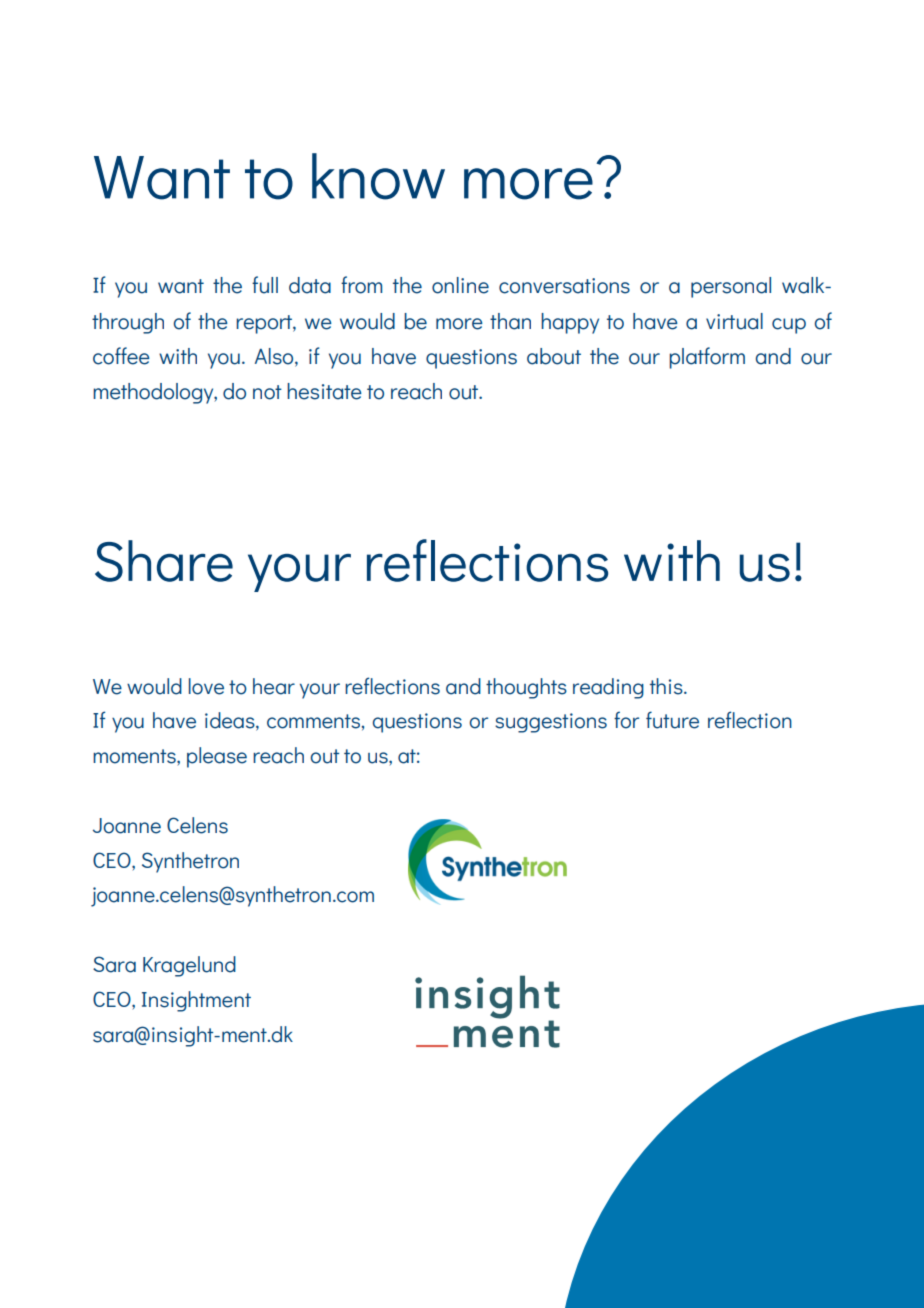  I want to click on than, so click(510, 321).
